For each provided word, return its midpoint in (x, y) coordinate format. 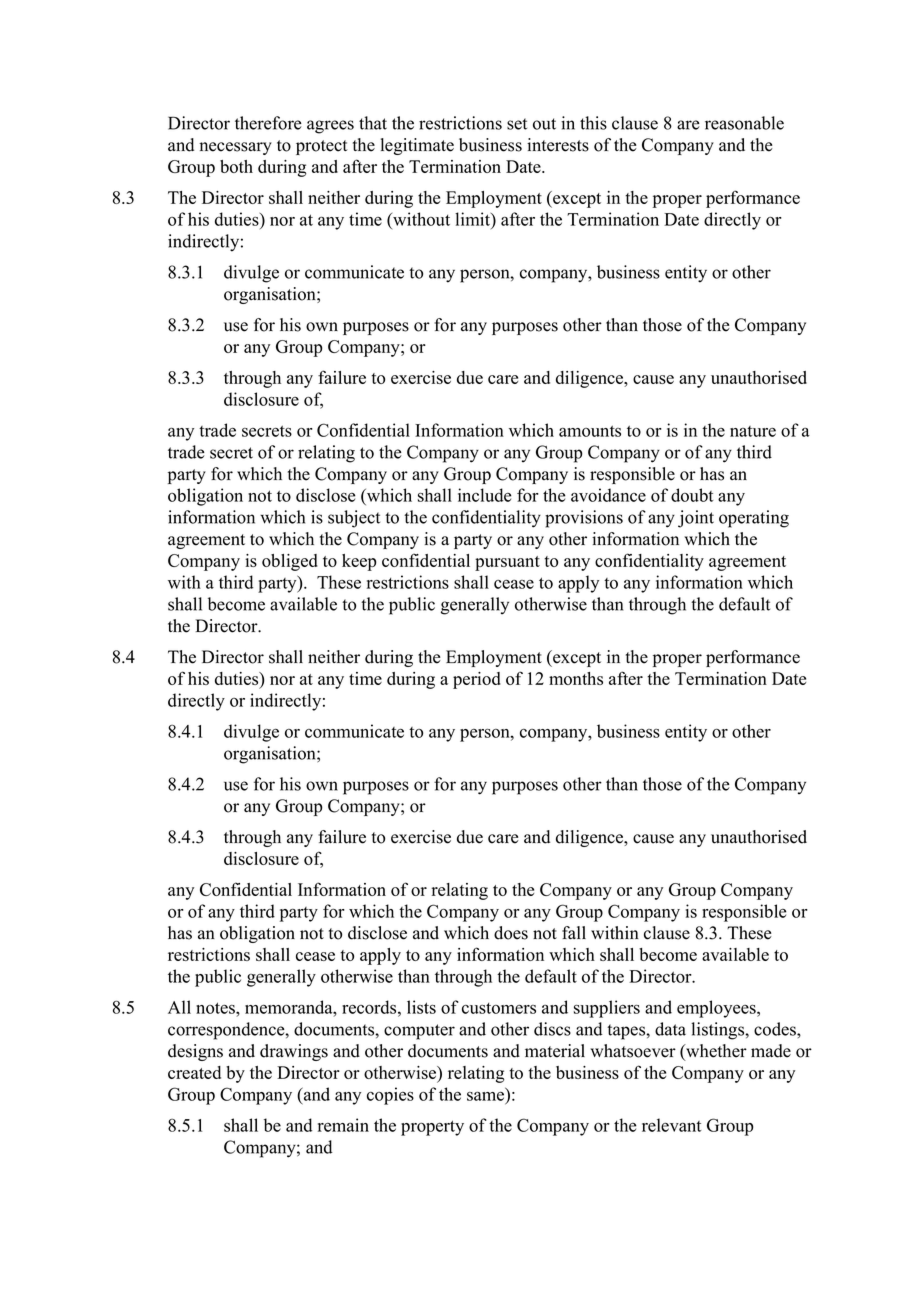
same (487, 1097)
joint (696, 519)
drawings (294, 1052)
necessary (235, 148)
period (477, 680)
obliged (290, 562)
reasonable (744, 123)
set (517, 124)
